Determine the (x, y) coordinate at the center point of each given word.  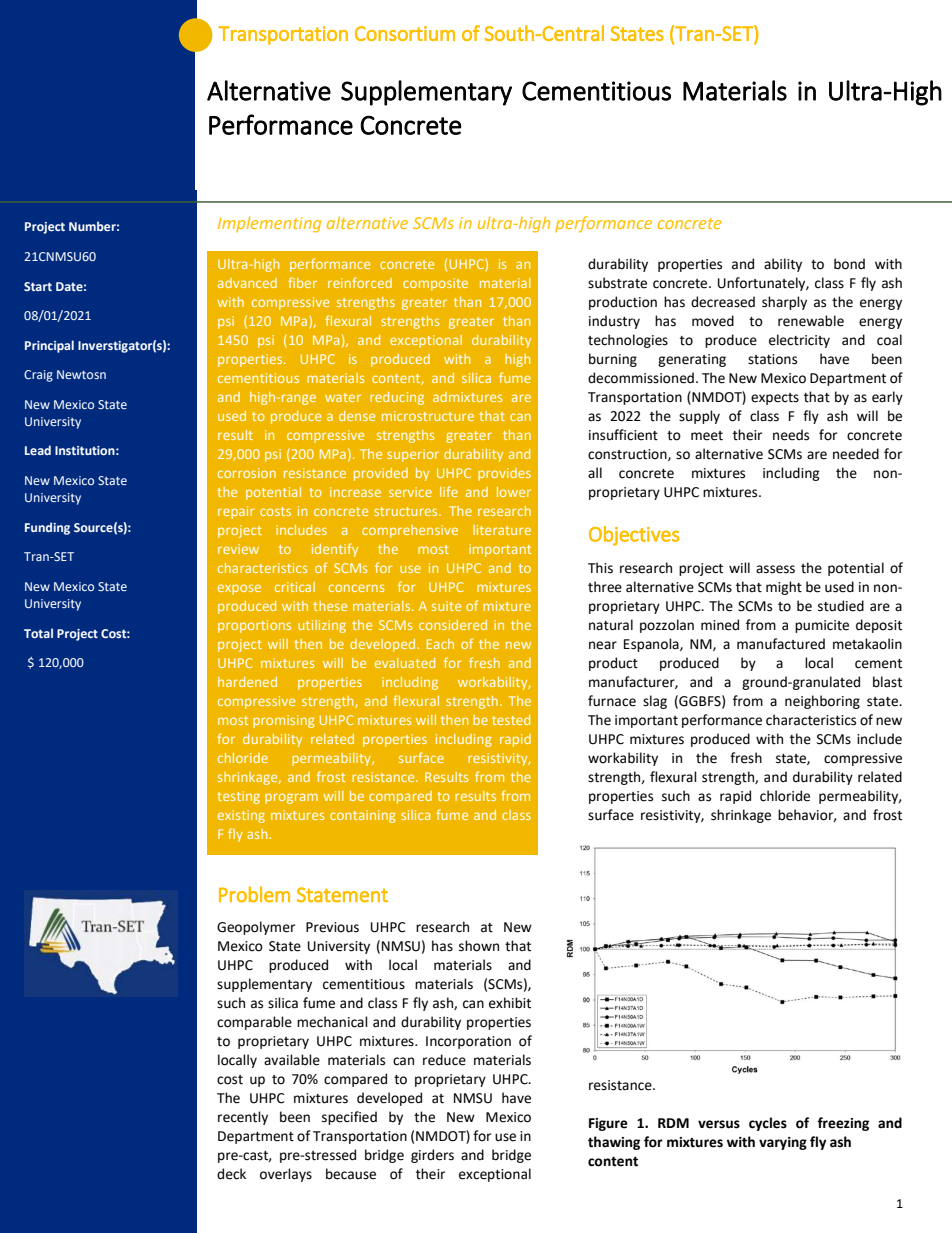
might (784, 588)
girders (432, 1156)
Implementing (269, 225)
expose (239, 589)
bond (849, 264)
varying (783, 1143)
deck (231, 1174)
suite (446, 606)
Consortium (405, 33)
